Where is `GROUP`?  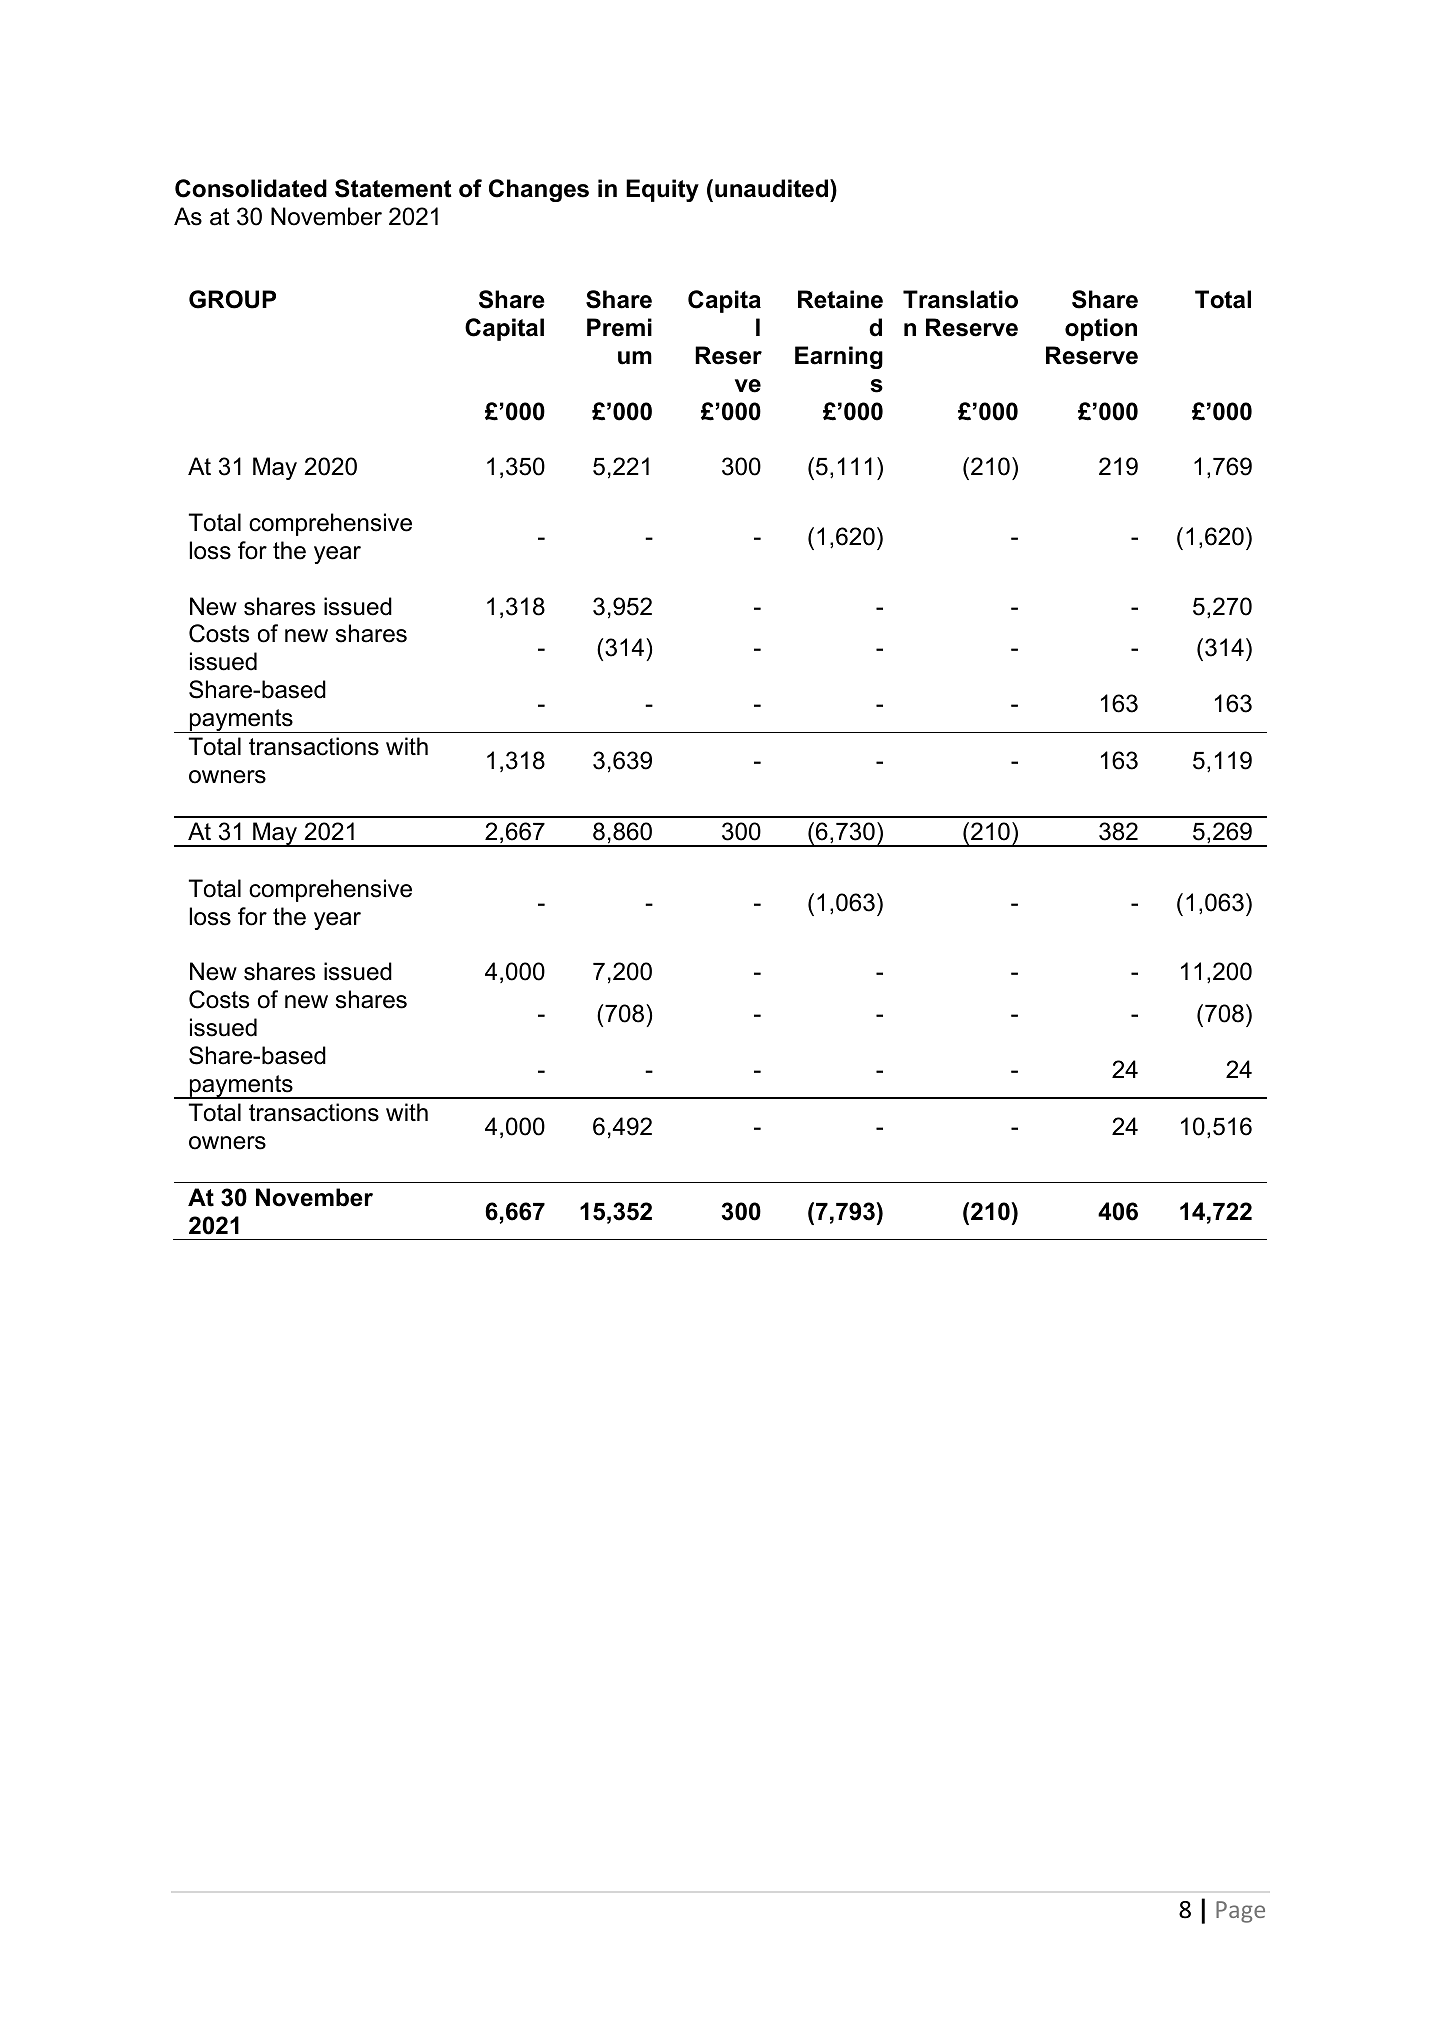 GROUP is located at coordinates (232, 299).
